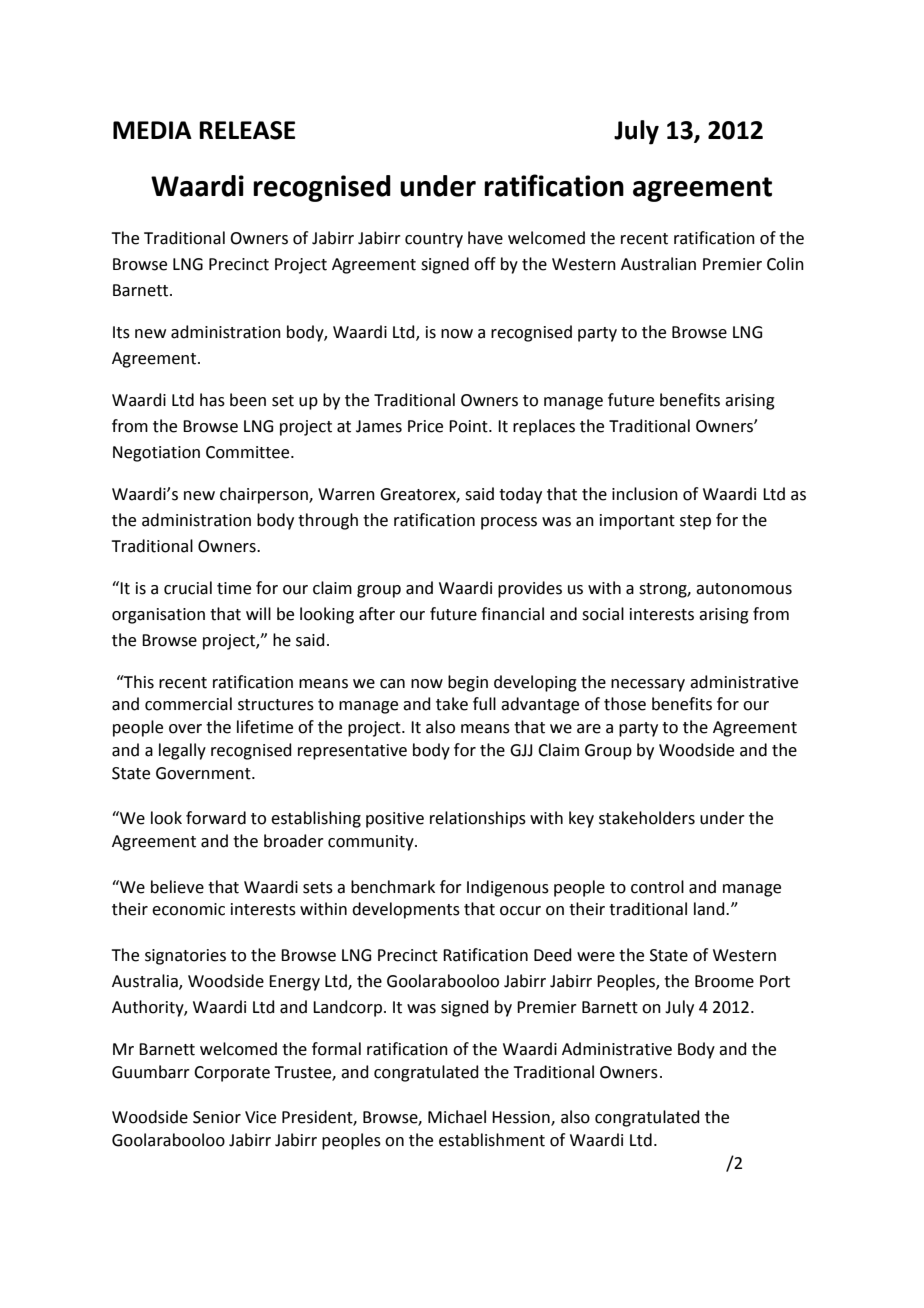  Describe the element at coordinates (485, 238) in the page. I see `have` at that location.
